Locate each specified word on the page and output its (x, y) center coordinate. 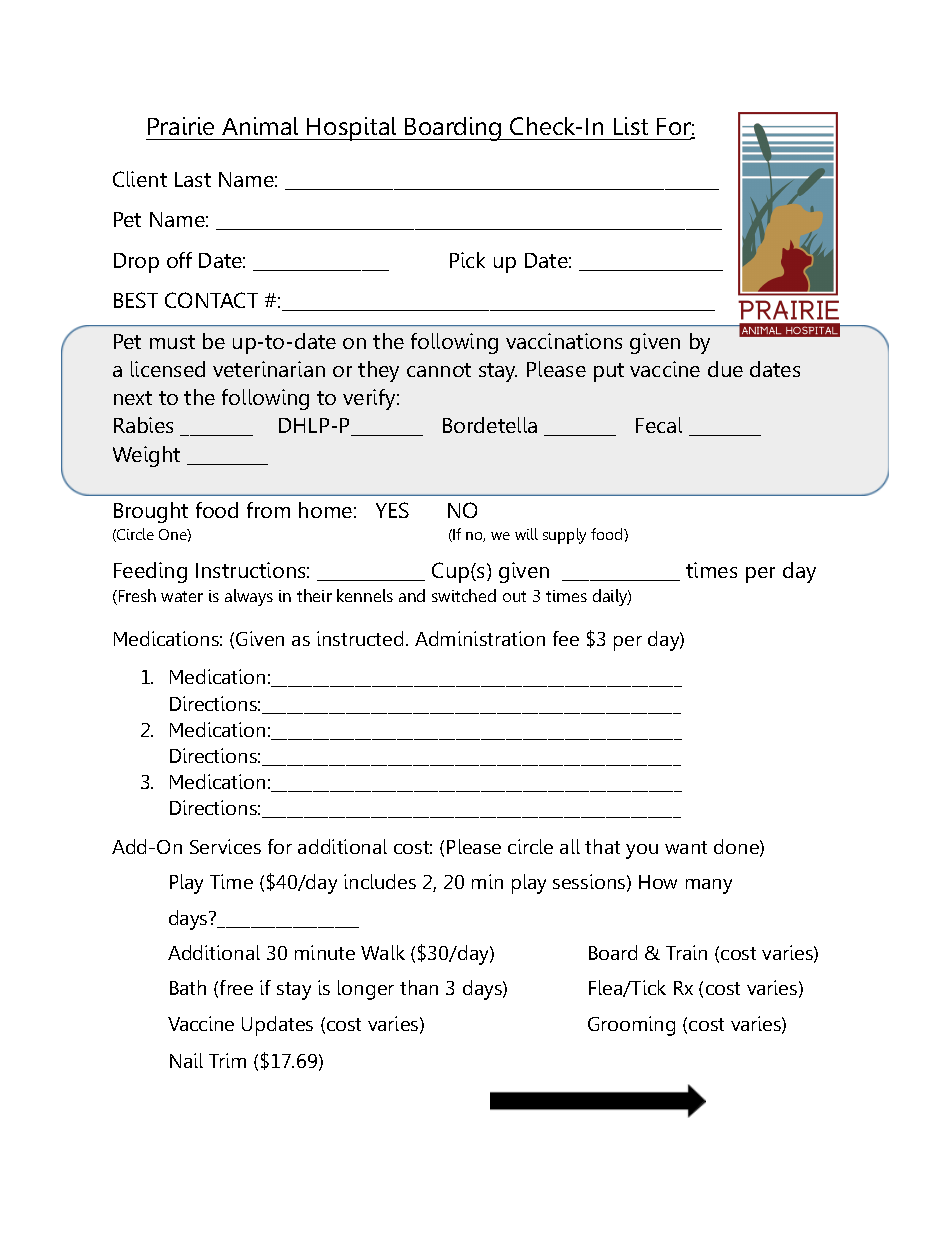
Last (193, 179)
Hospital (352, 129)
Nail (186, 1060)
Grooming (631, 1026)
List (631, 126)
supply (564, 536)
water (182, 596)
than (419, 987)
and (412, 595)
